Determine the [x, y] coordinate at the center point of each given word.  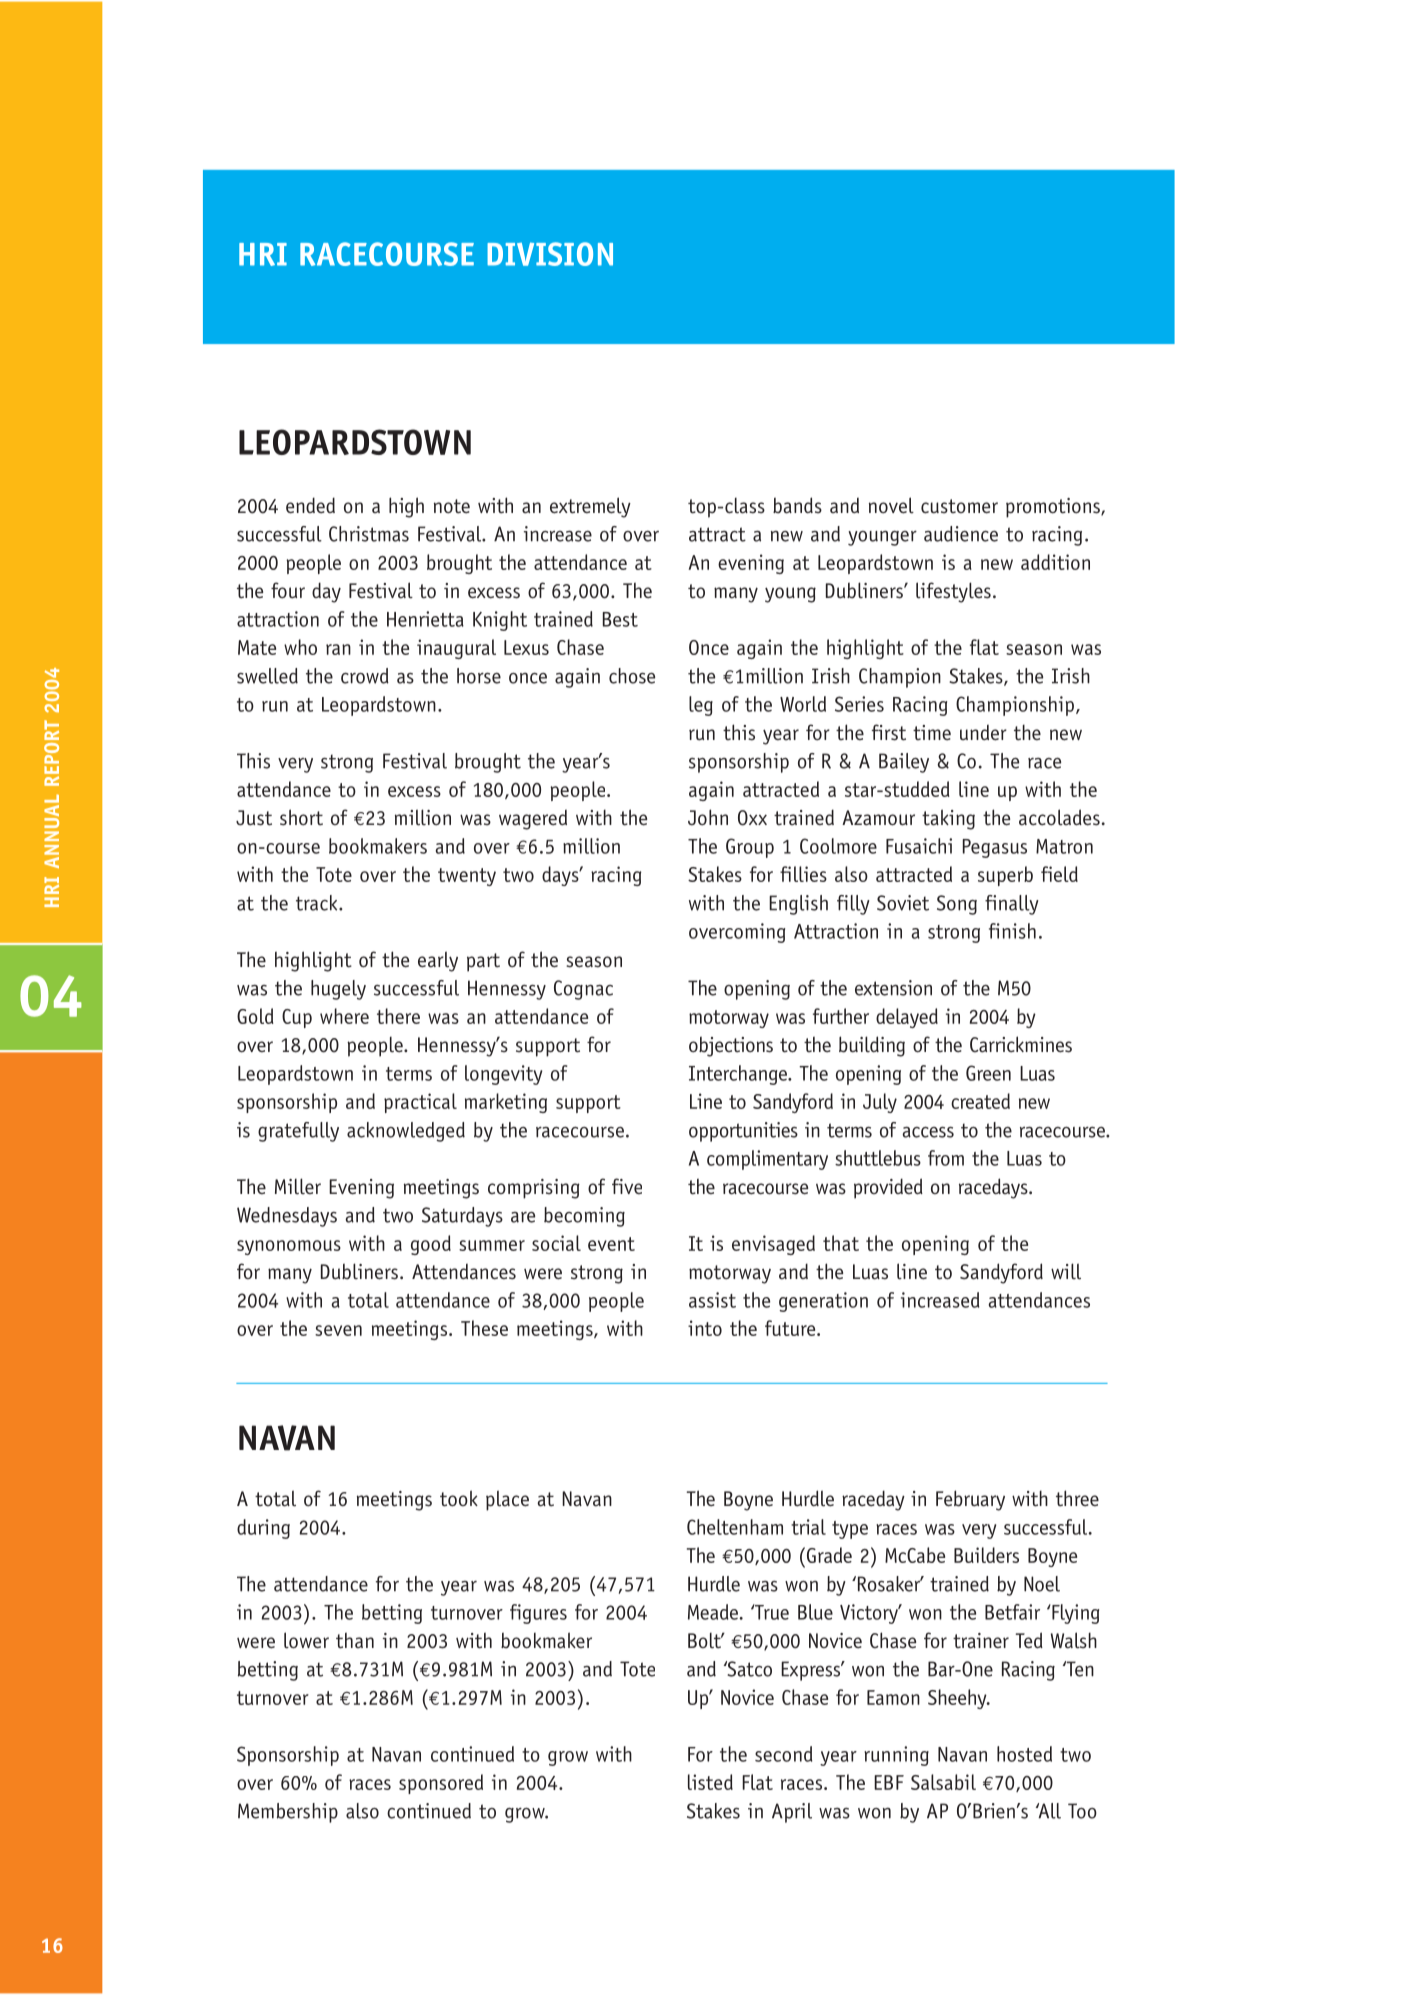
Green [988, 1073]
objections [731, 1046]
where [344, 1016]
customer [959, 506]
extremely [590, 507]
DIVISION [550, 254]
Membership [288, 1813]
